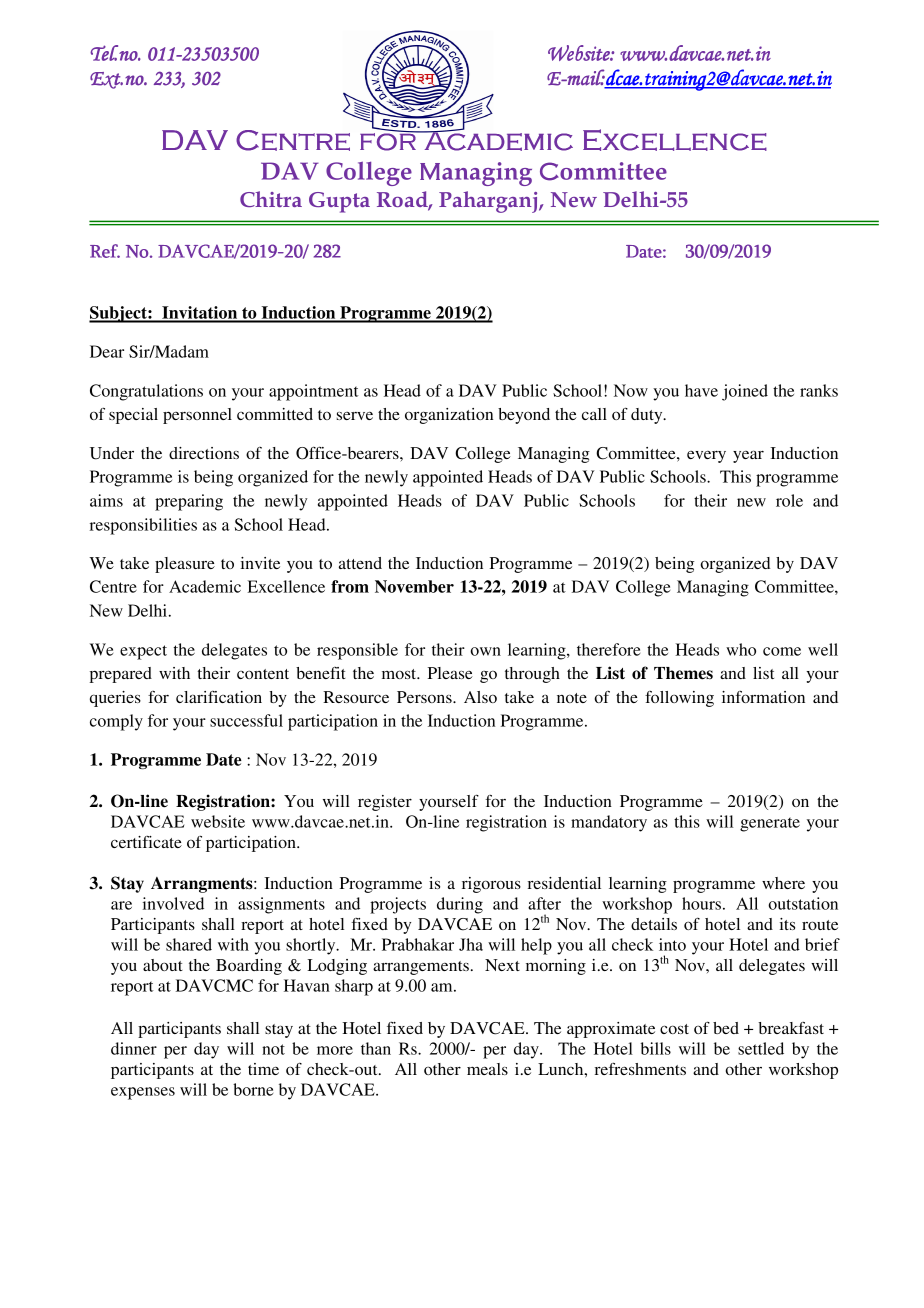 Image resolution: width=924 pixels, height=1308 pixels. What do you see at coordinates (487, 1069) in the image?
I see `meals` at bounding box center [487, 1069].
